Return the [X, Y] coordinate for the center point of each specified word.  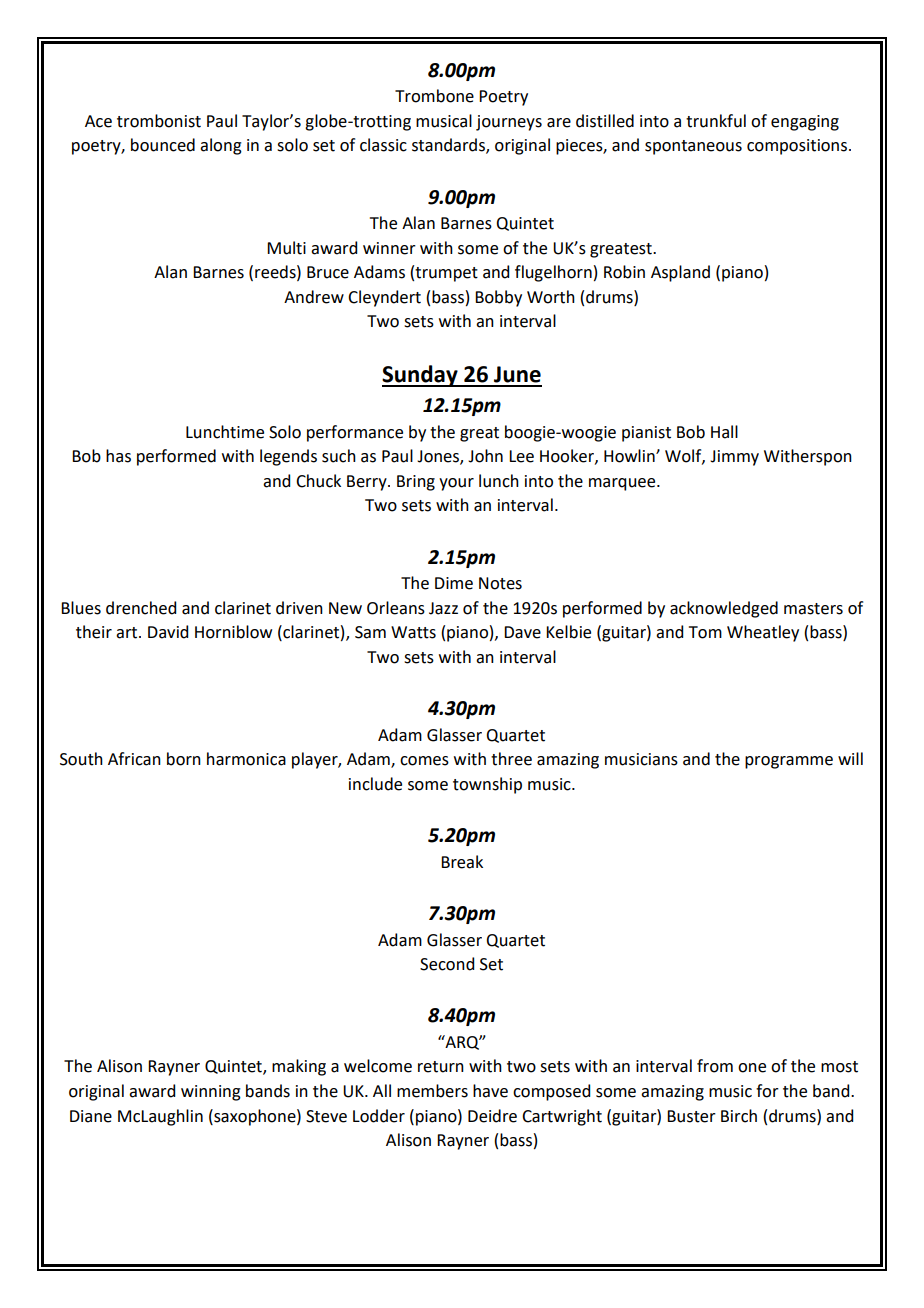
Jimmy [734, 458]
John [485, 456]
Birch [739, 1116]
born [184, 759]
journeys [509, 123]
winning [211, 1093]
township [487, 785]
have [490, 1091]
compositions [798, 147]
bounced [163, 145]
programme [789, 762]
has [118, 456]
